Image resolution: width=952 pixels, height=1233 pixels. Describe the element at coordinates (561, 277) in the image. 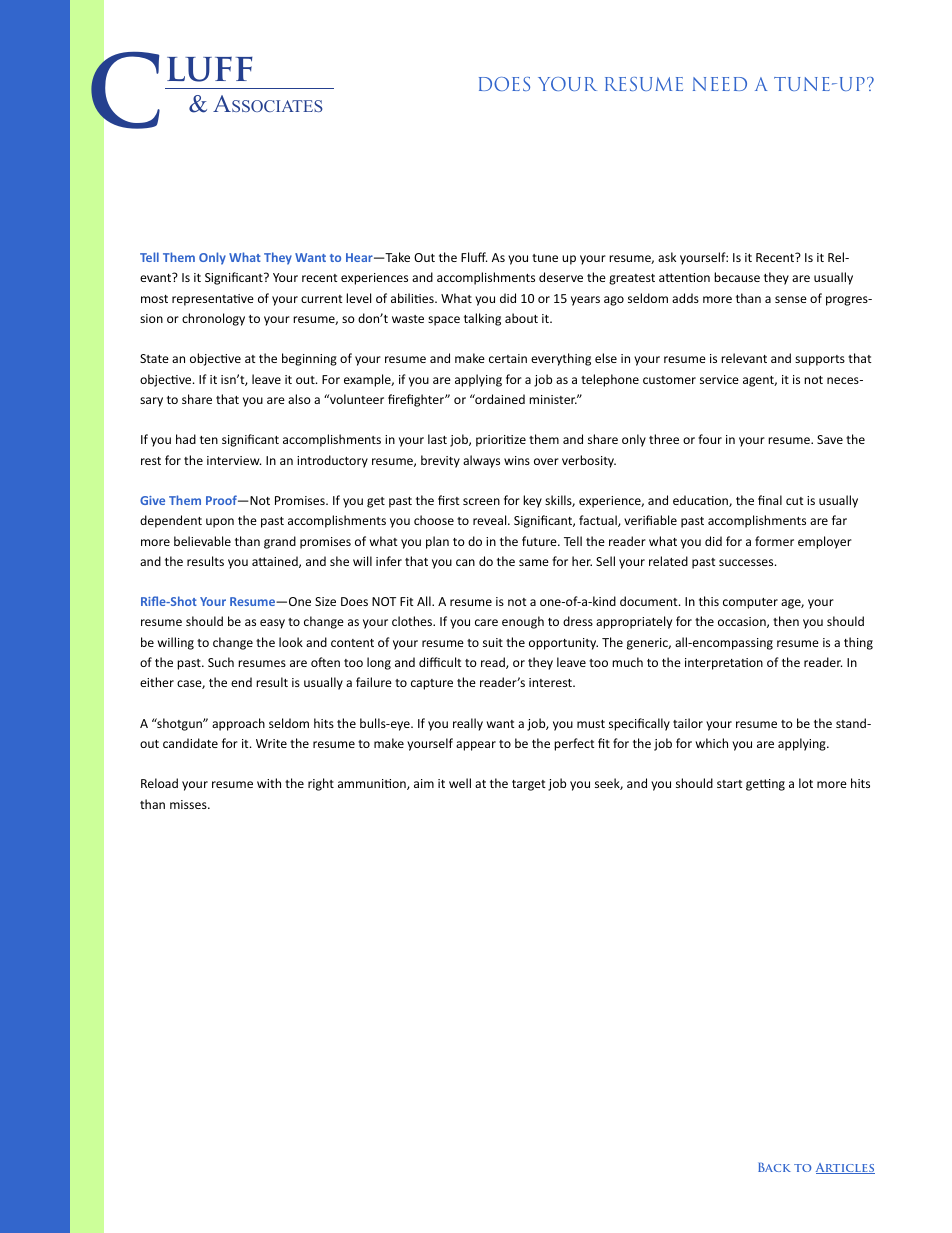

I see `deserve` at that location.
